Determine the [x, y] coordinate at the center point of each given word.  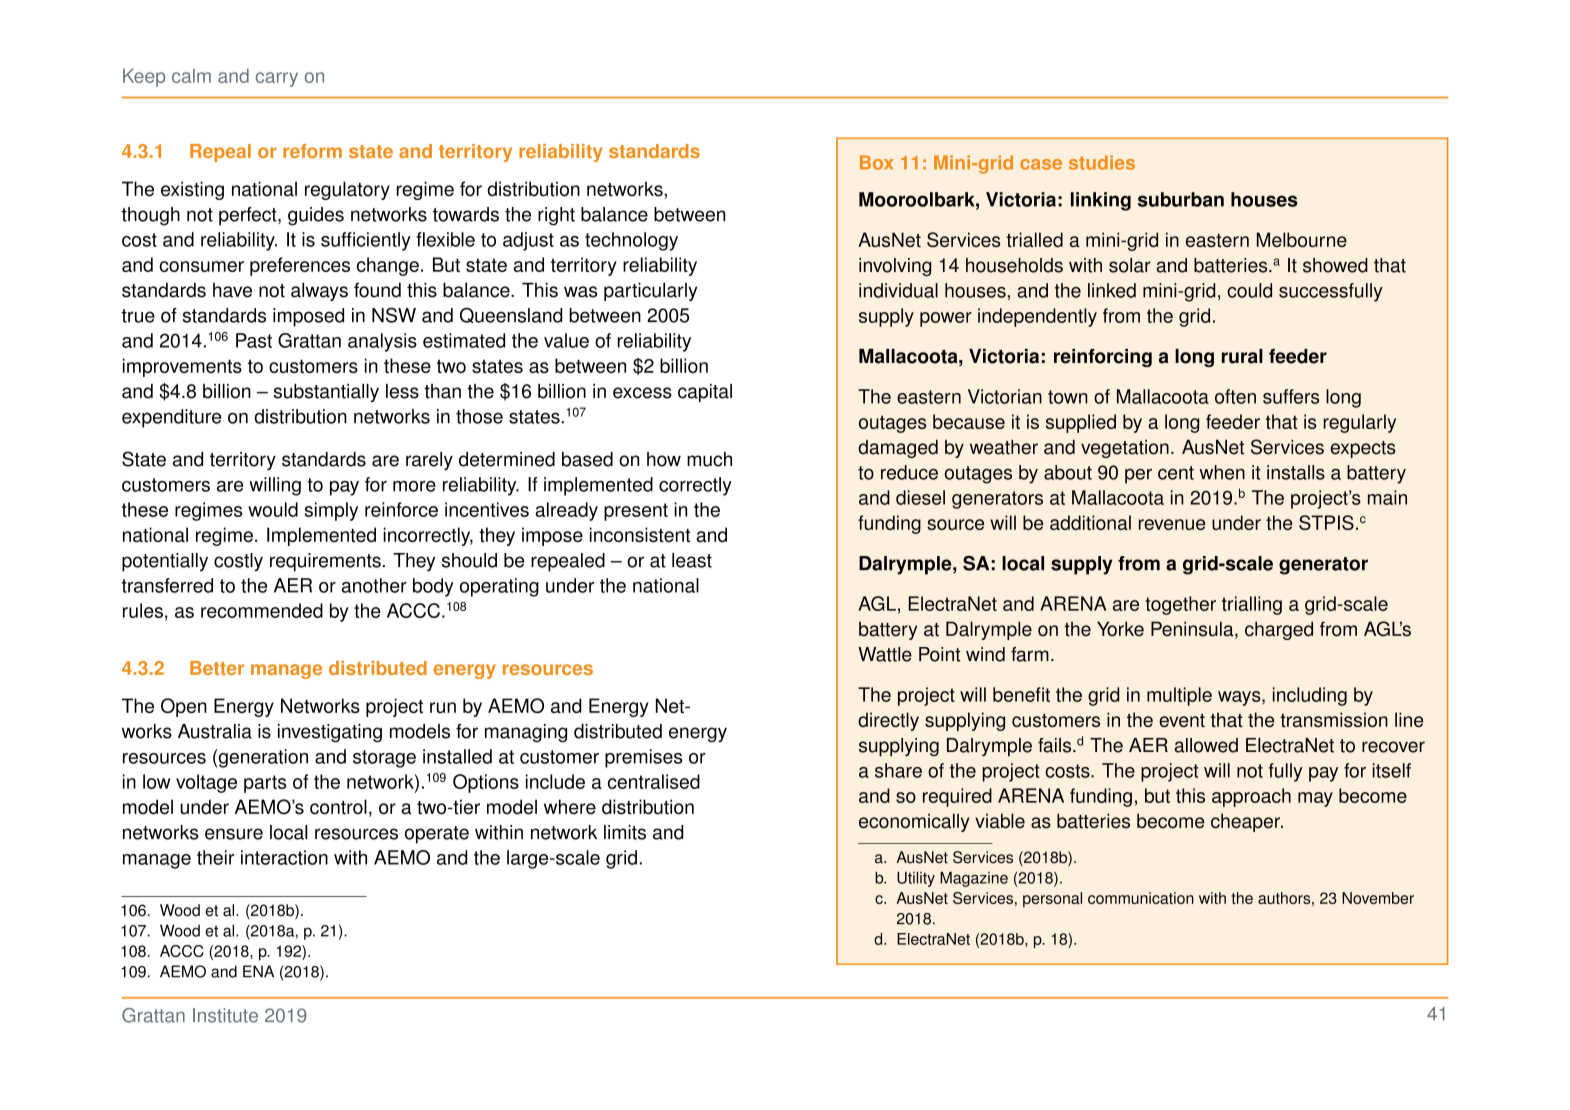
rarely [429, 461]
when [1222, 472]
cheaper [1246, 822]
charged [1279, 630]
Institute [225, 1015]
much [709, 459]
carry [277, 79]
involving [895, 267]
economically [914, 822]
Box [876, 162]
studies [1102, 162]
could [1249, 290]
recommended [262, 610]
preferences [300, 266]
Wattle [885, 654]
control [338, 807]
